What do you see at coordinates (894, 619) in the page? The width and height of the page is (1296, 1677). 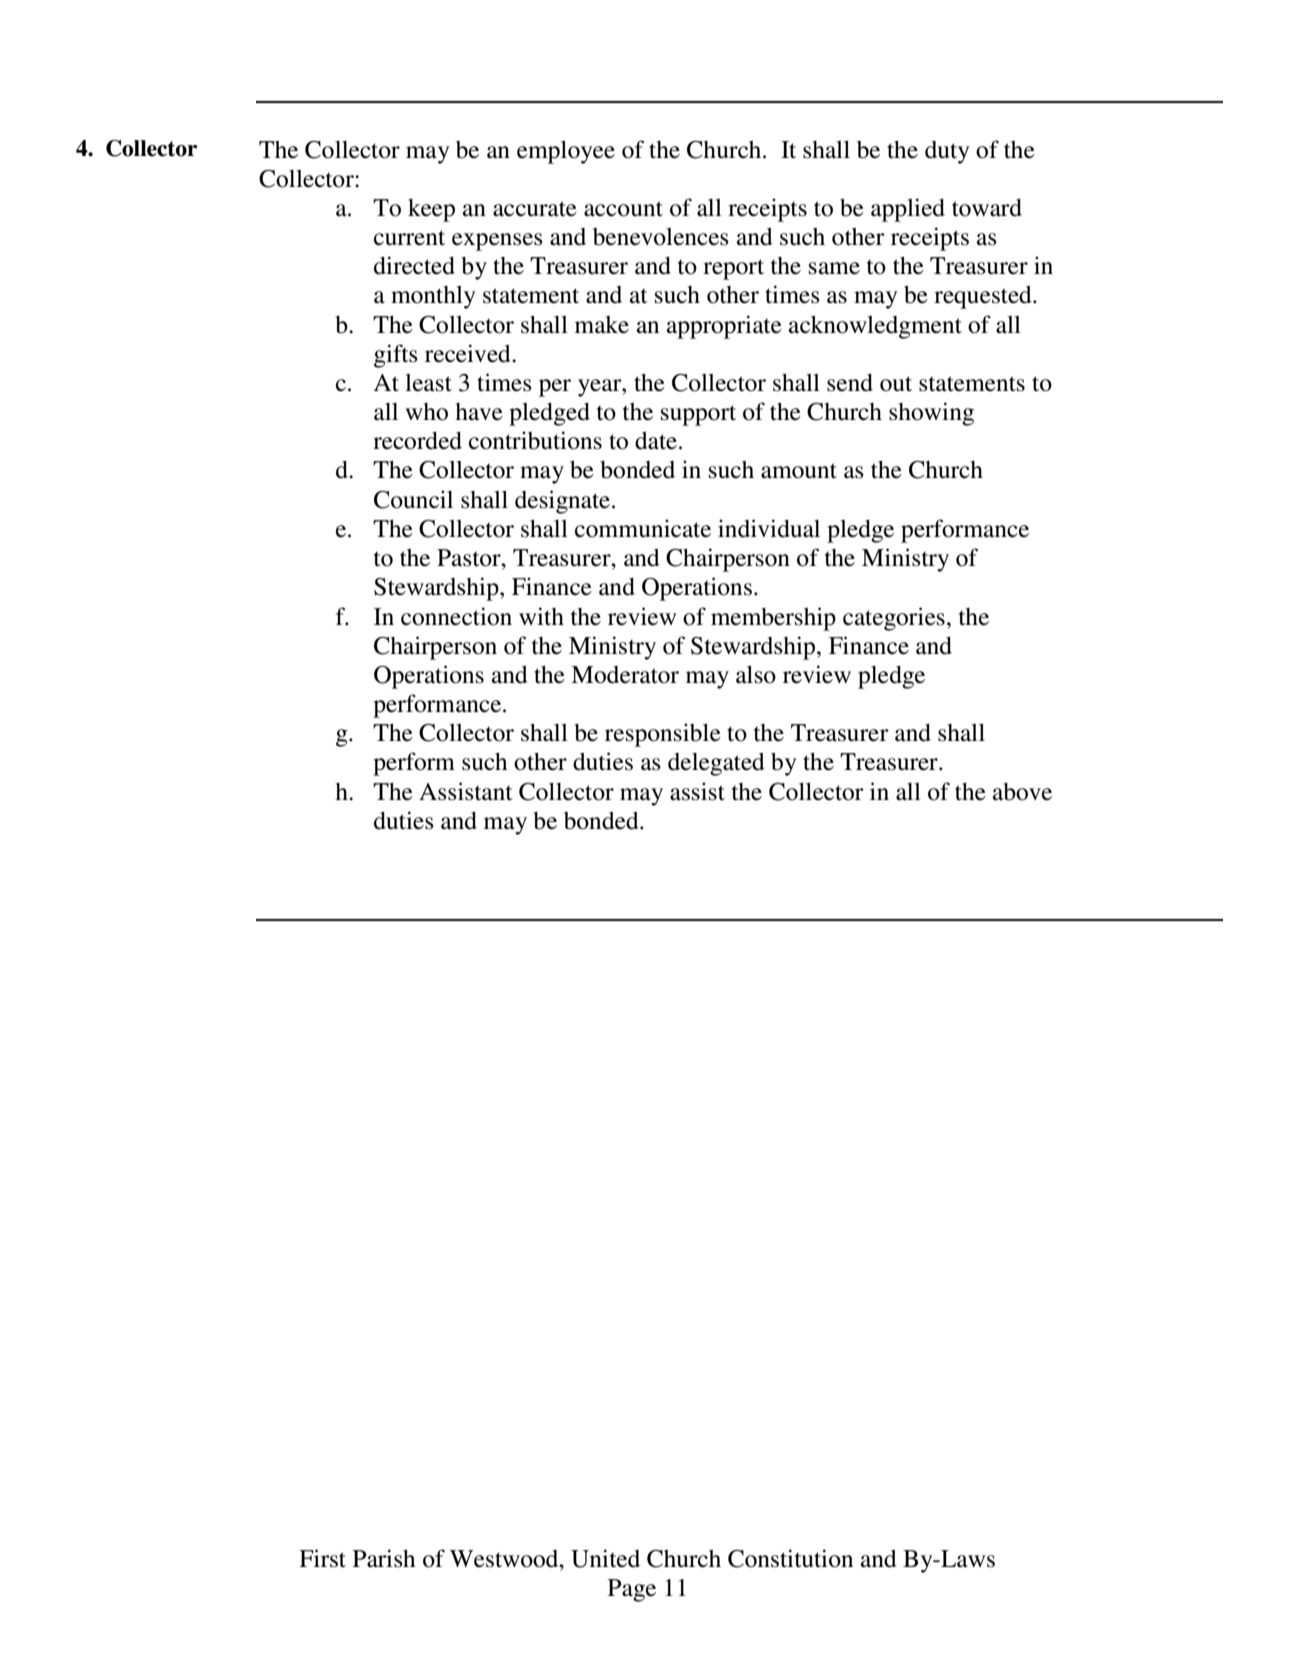 I see `categories` at bounding box center [894, 619].
